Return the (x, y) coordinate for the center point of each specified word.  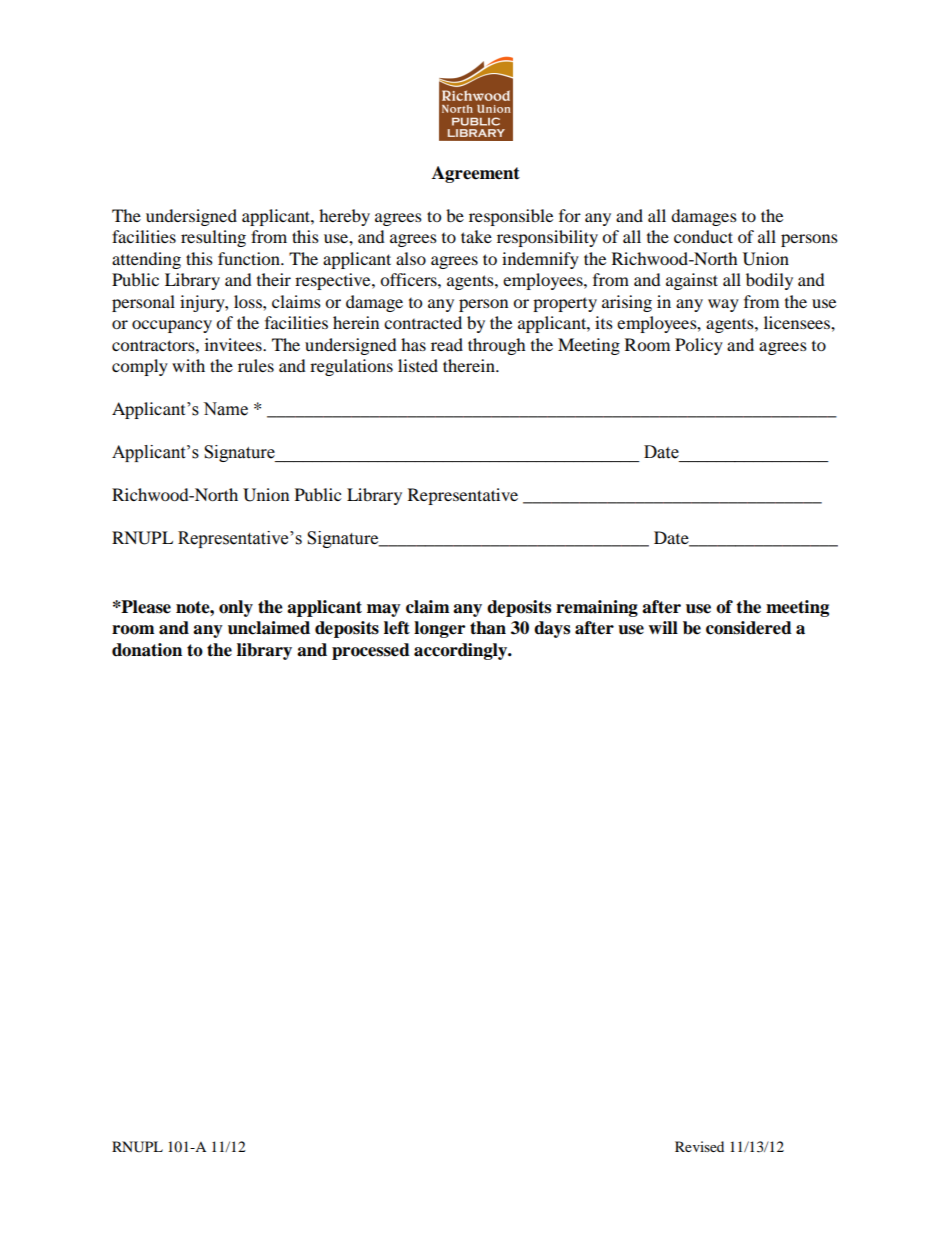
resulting (213, 238)
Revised (699, 1146)
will (663, 627)
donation (147, 650)
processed (371, 651)
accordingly (461, 651)
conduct (703, 236)
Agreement (476, 174)
